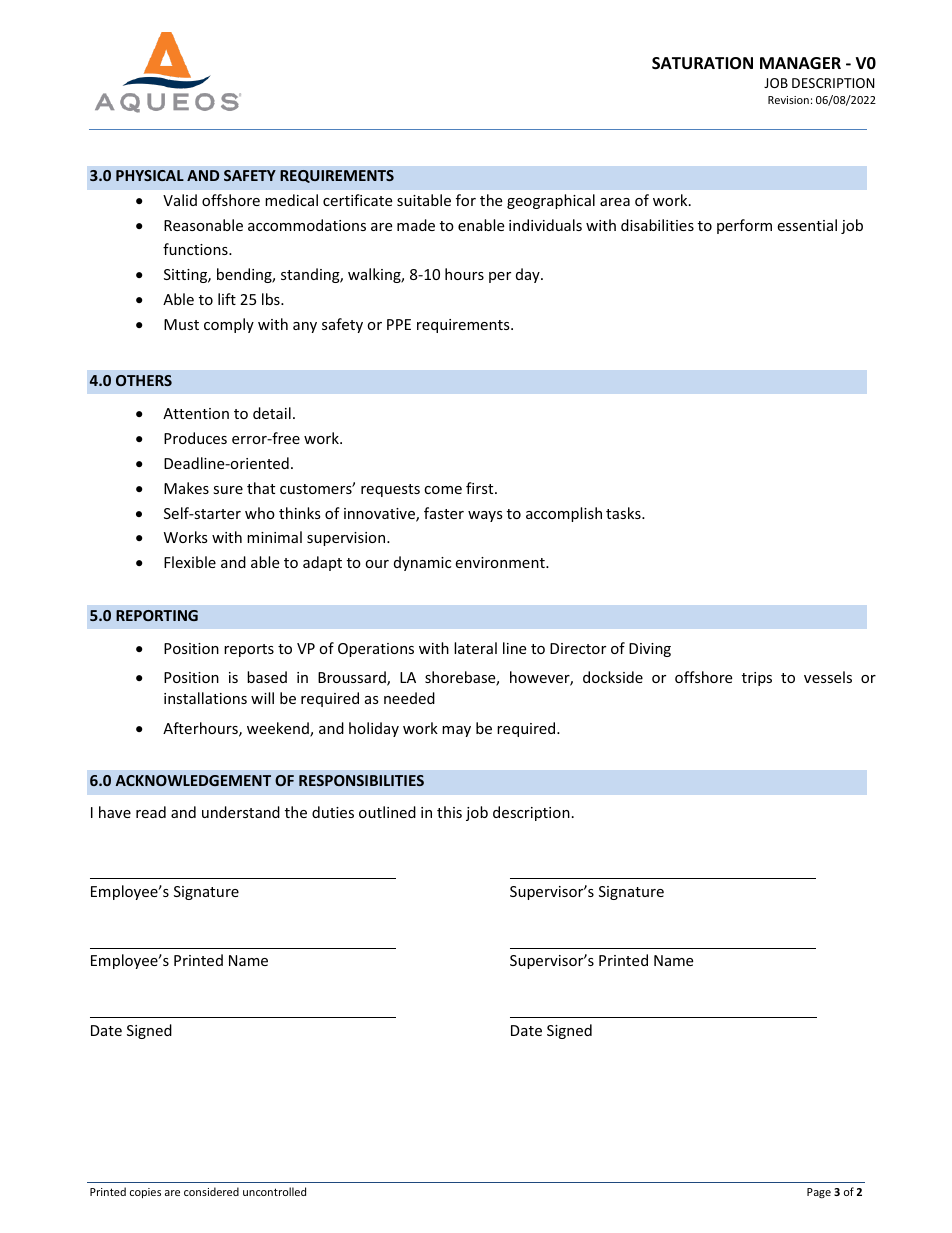 This screenshot has height=1233, width=952. I want to click on geographical, so click(551, 201).
